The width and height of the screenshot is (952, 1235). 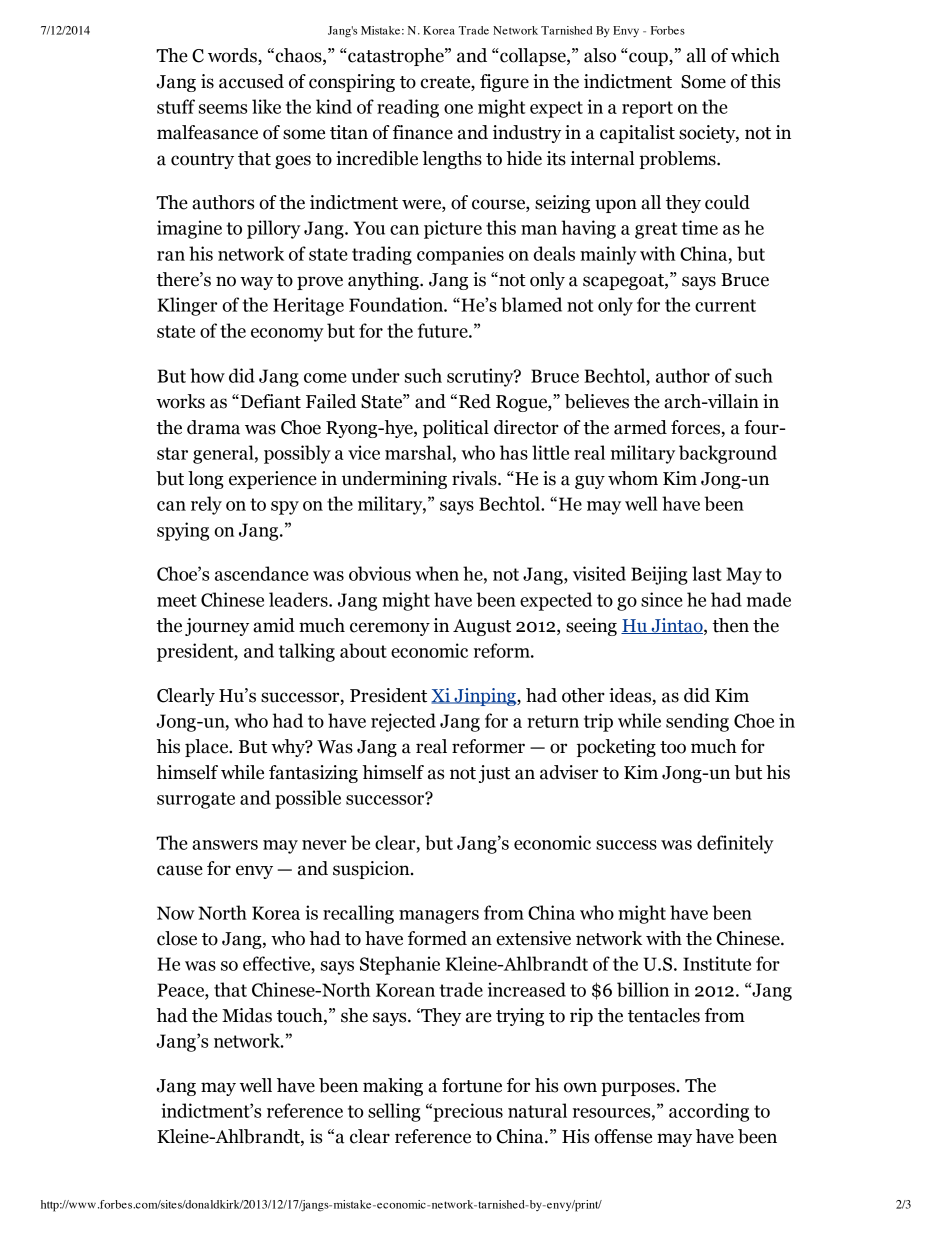 I want to click on definitely, so click(x=735, y=844).
